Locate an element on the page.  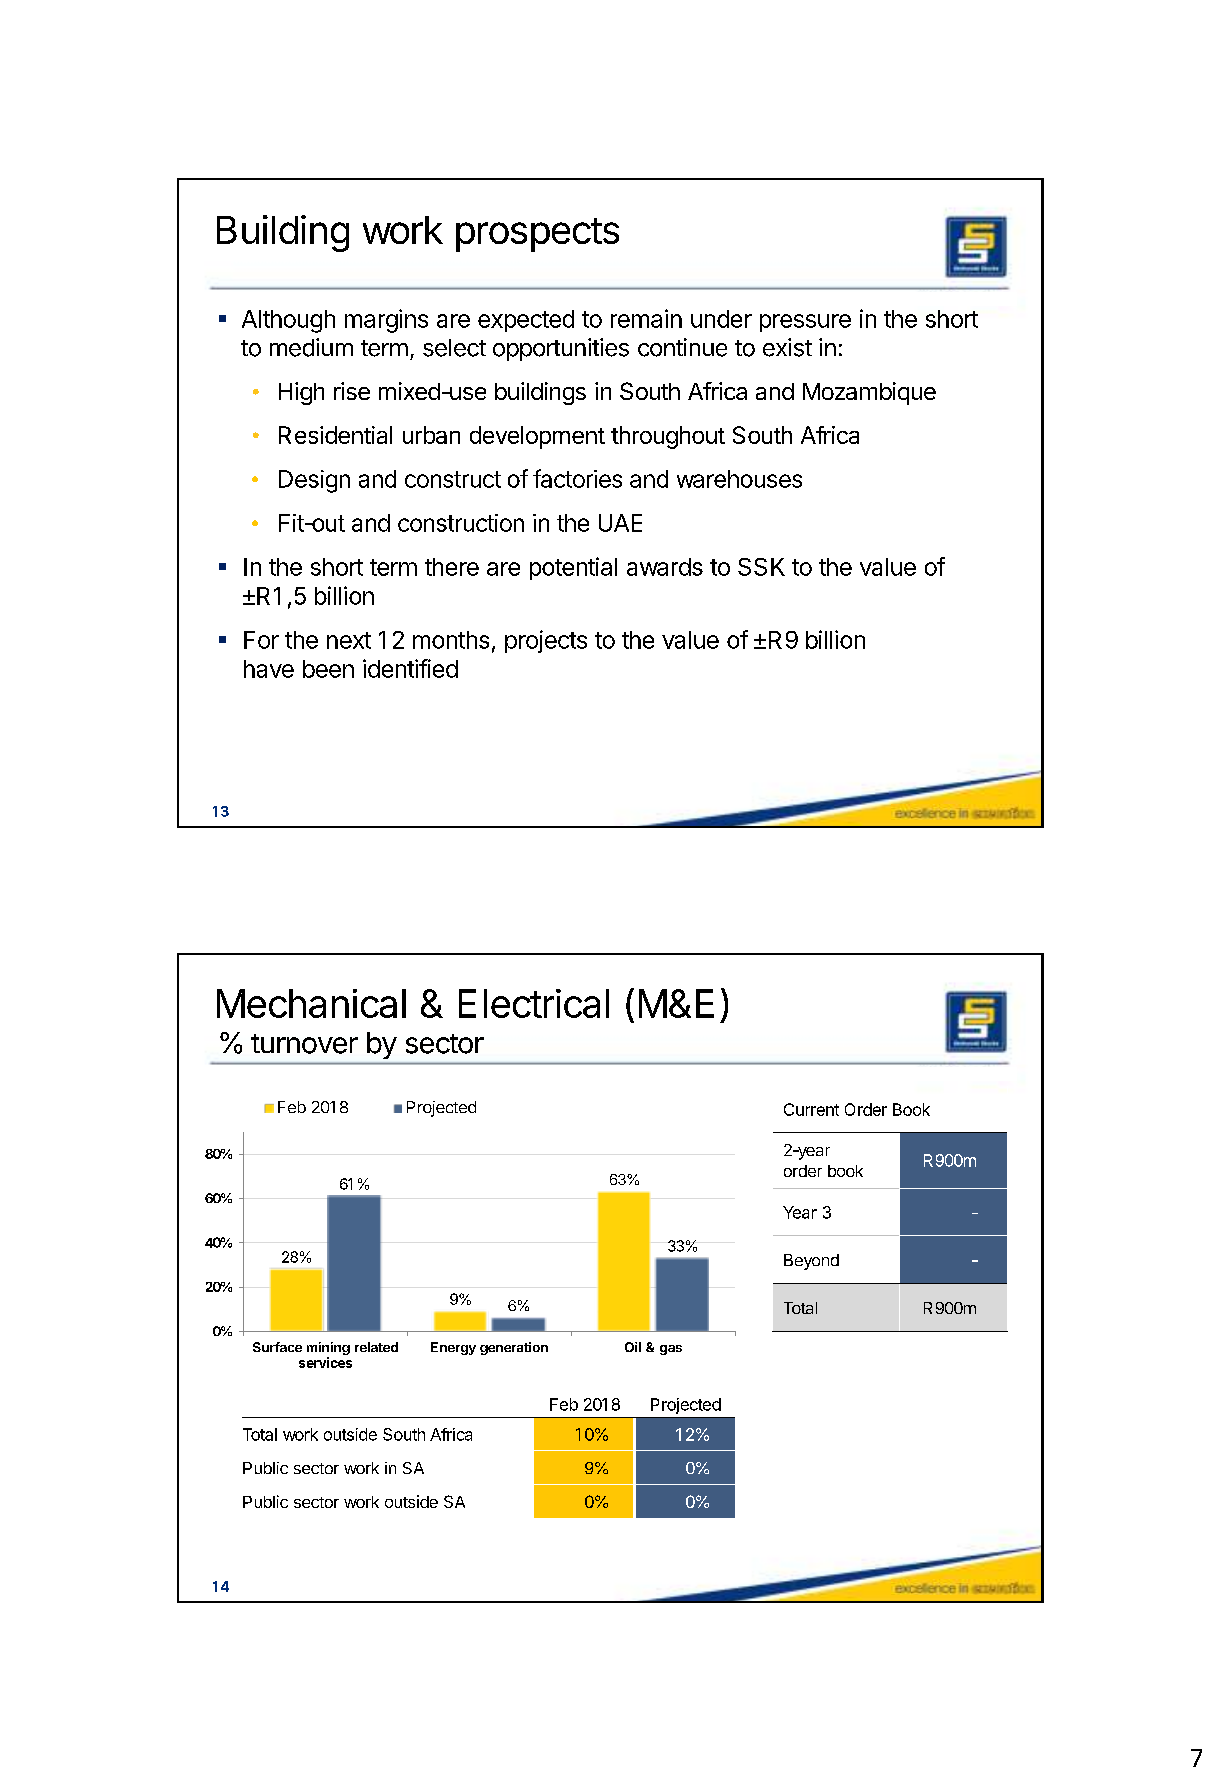
potential is located at coordinates (573, 568).
